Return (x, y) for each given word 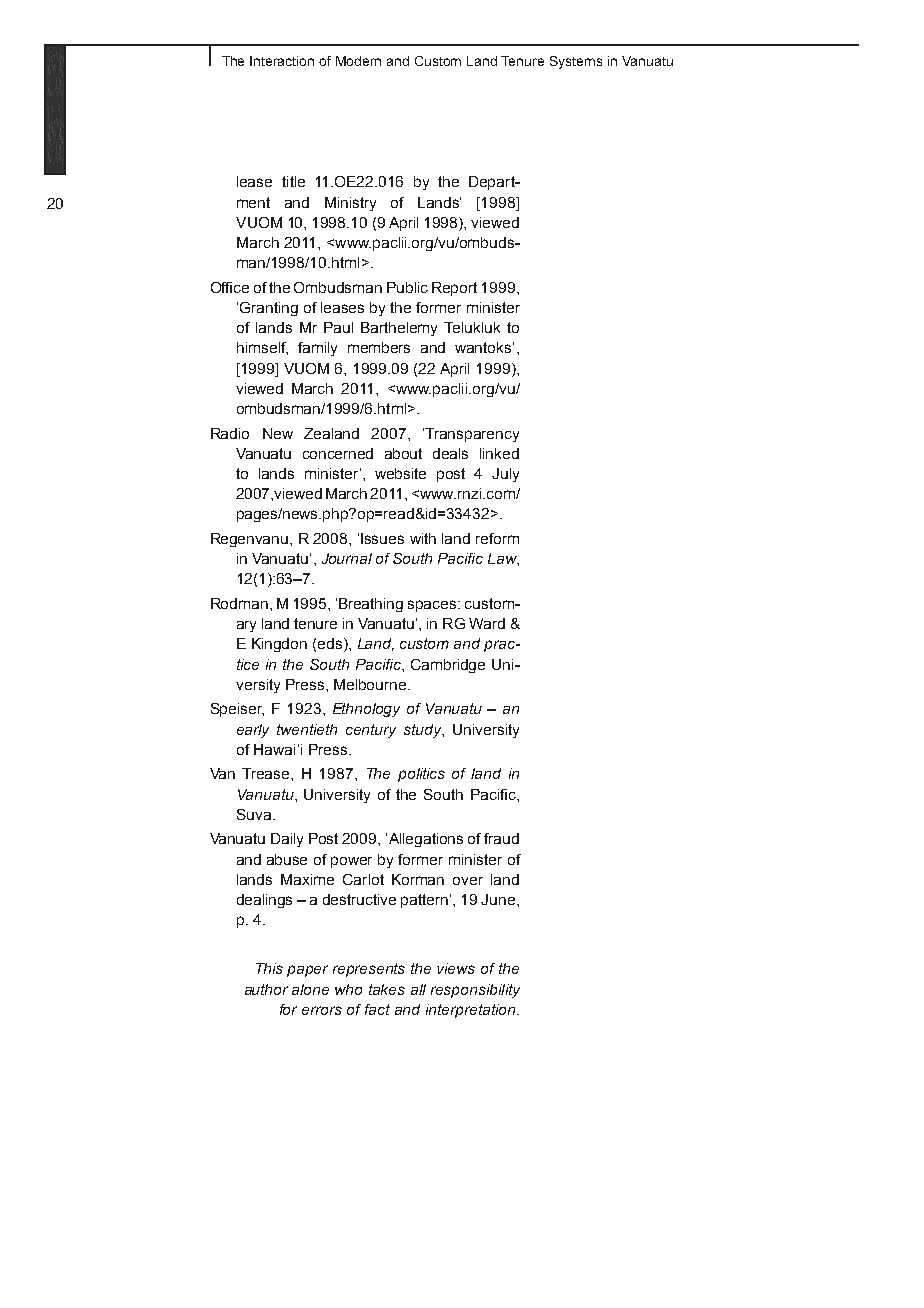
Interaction (282, 61)
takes (387, 989)
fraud (501, 838)
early (253, 731)
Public (407, 287)
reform (497, 538)
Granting (269, 309)
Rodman (239, 603)
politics (421, 775)
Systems (576, 62)
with (423, 538)
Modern (358, 61)
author (266, 989)
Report (454, 289)
